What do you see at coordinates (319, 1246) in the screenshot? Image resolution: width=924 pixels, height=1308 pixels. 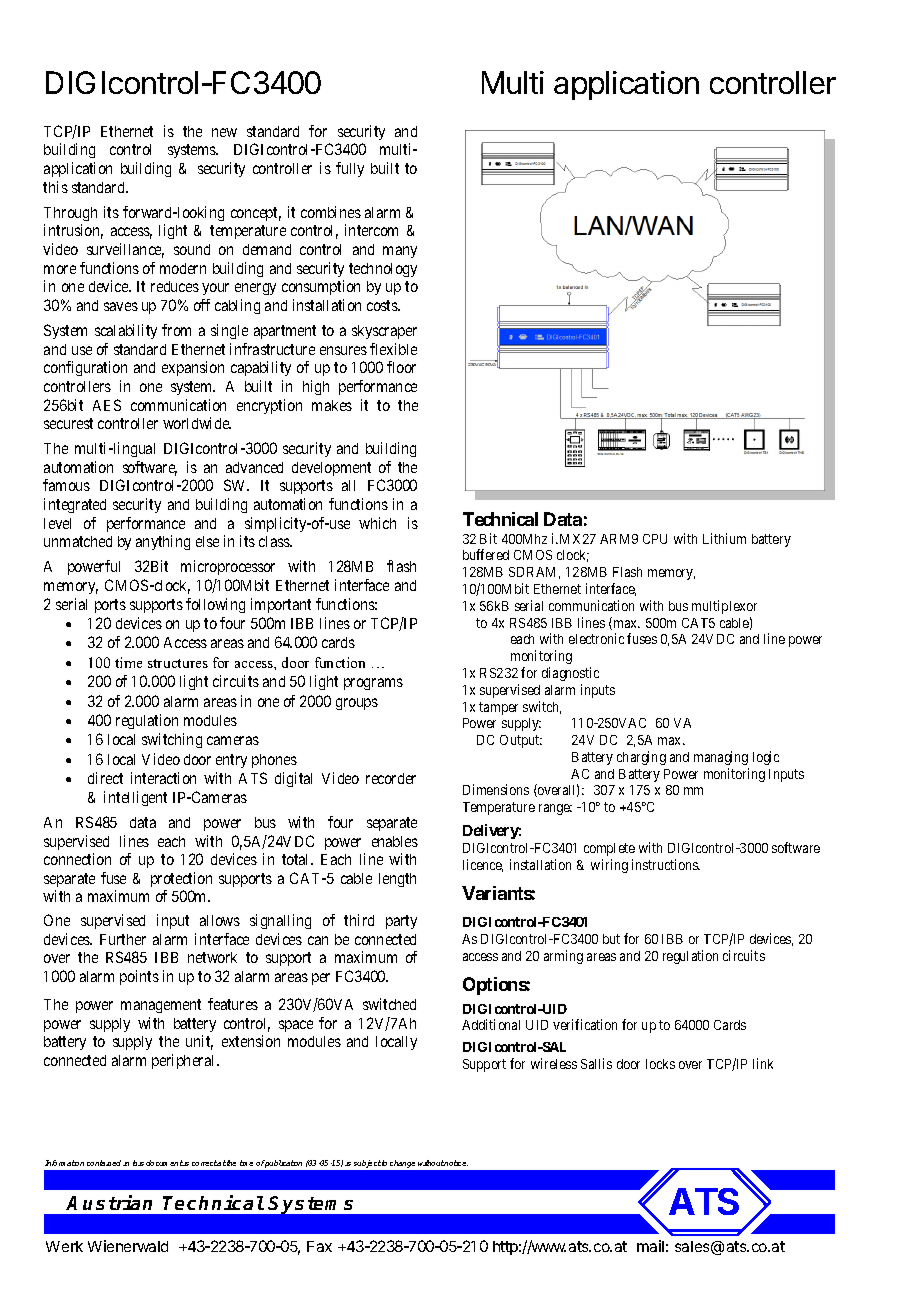 I see `Fax` at bounding box center [319, 1246].
